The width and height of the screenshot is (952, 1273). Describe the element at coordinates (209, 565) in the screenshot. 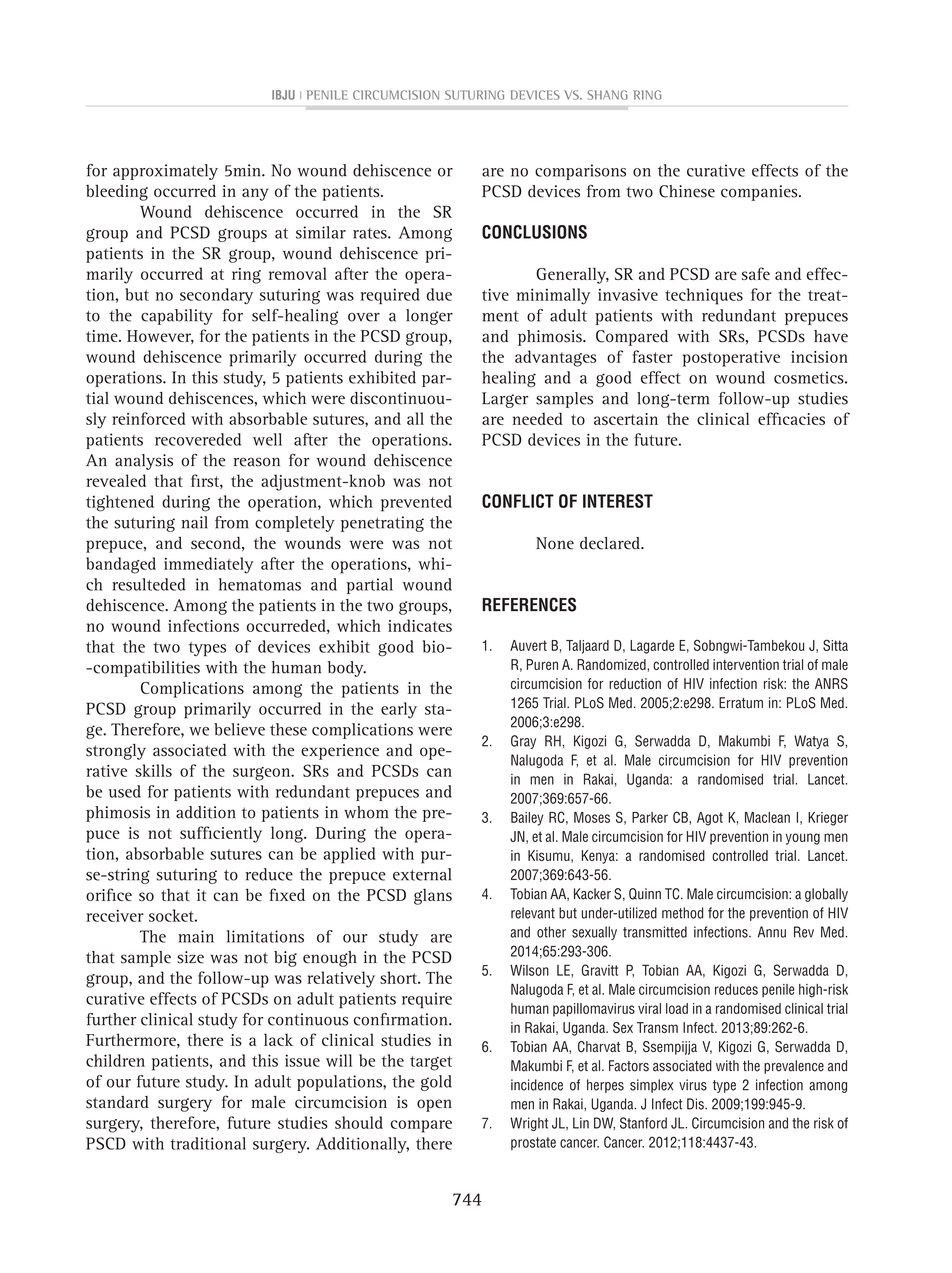

I see `immediately` at that location.
